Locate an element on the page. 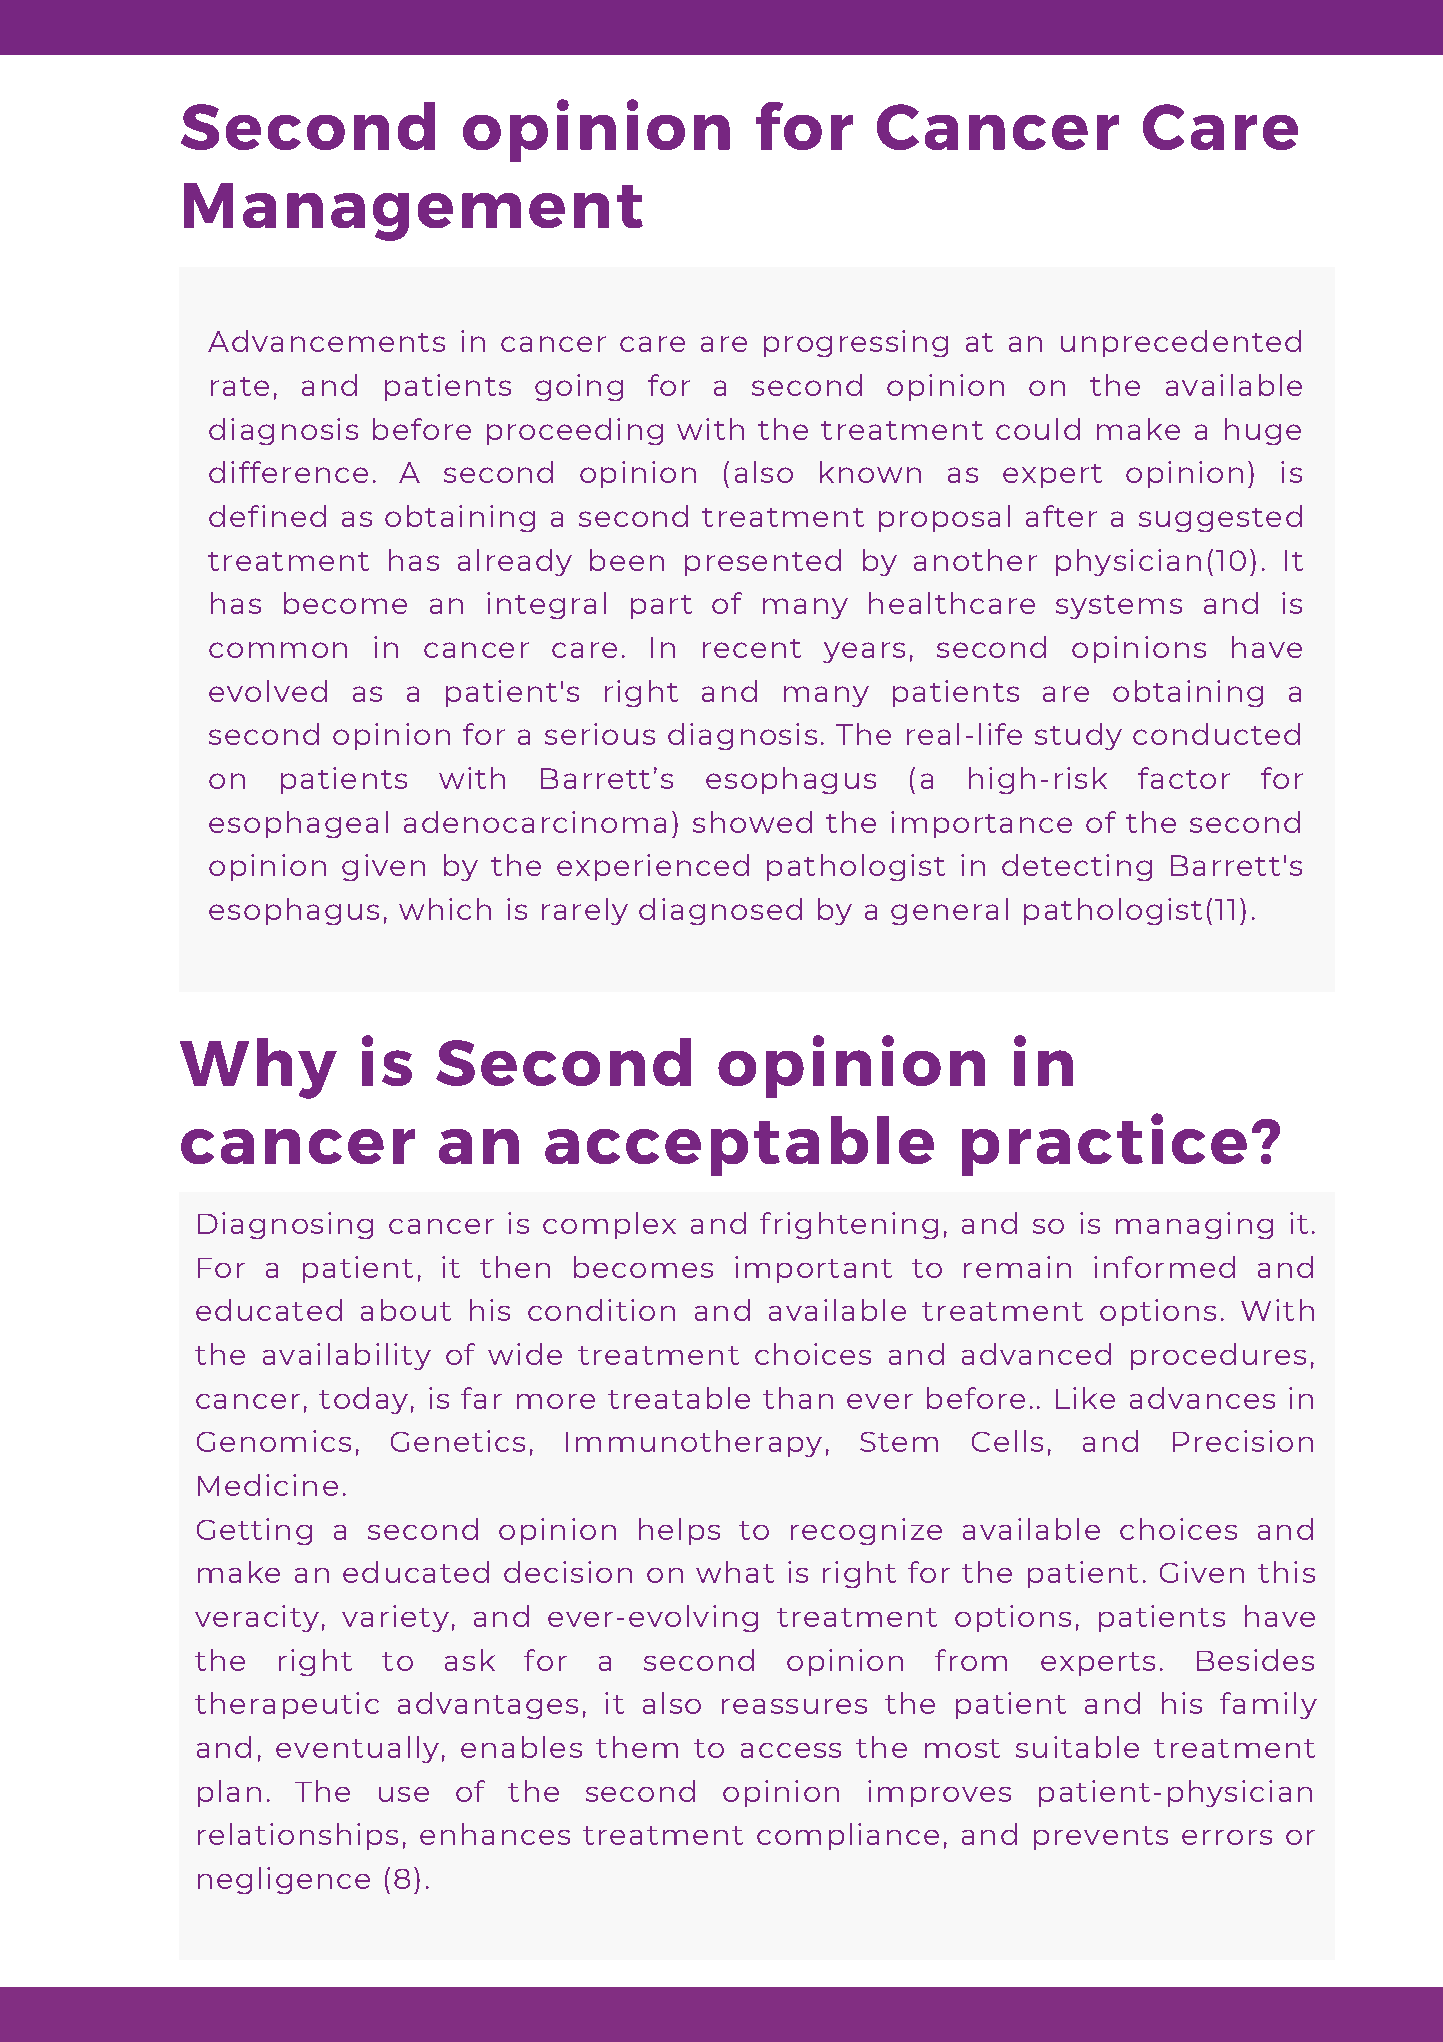  practice is located at coordinates (1104, 1144).
